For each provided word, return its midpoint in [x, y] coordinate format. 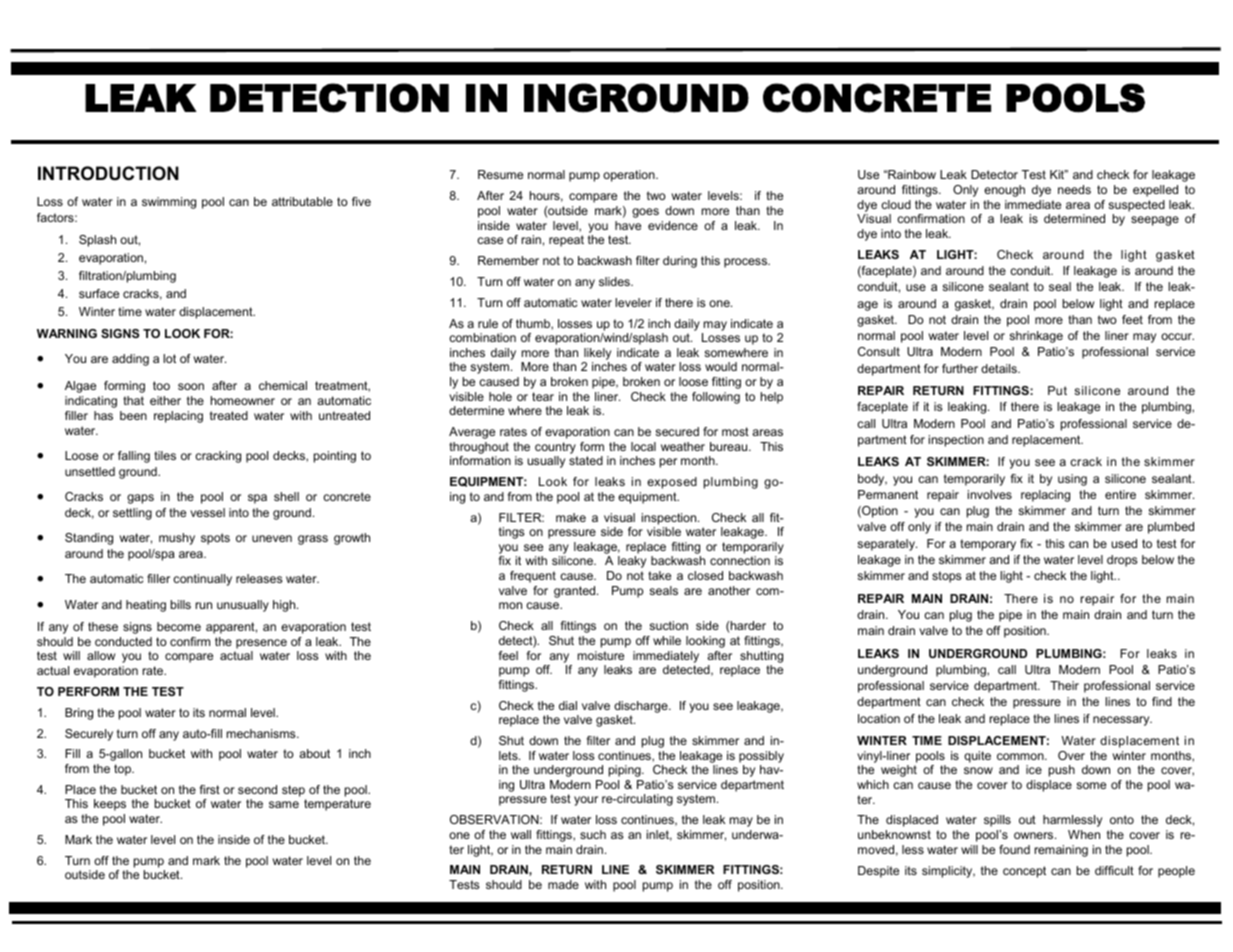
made [563, 884]
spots [215, 539]
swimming [169, 203]
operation [630, 176]
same [284, 804]
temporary [988, 545]
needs [1074, 189]
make [571, 517]
